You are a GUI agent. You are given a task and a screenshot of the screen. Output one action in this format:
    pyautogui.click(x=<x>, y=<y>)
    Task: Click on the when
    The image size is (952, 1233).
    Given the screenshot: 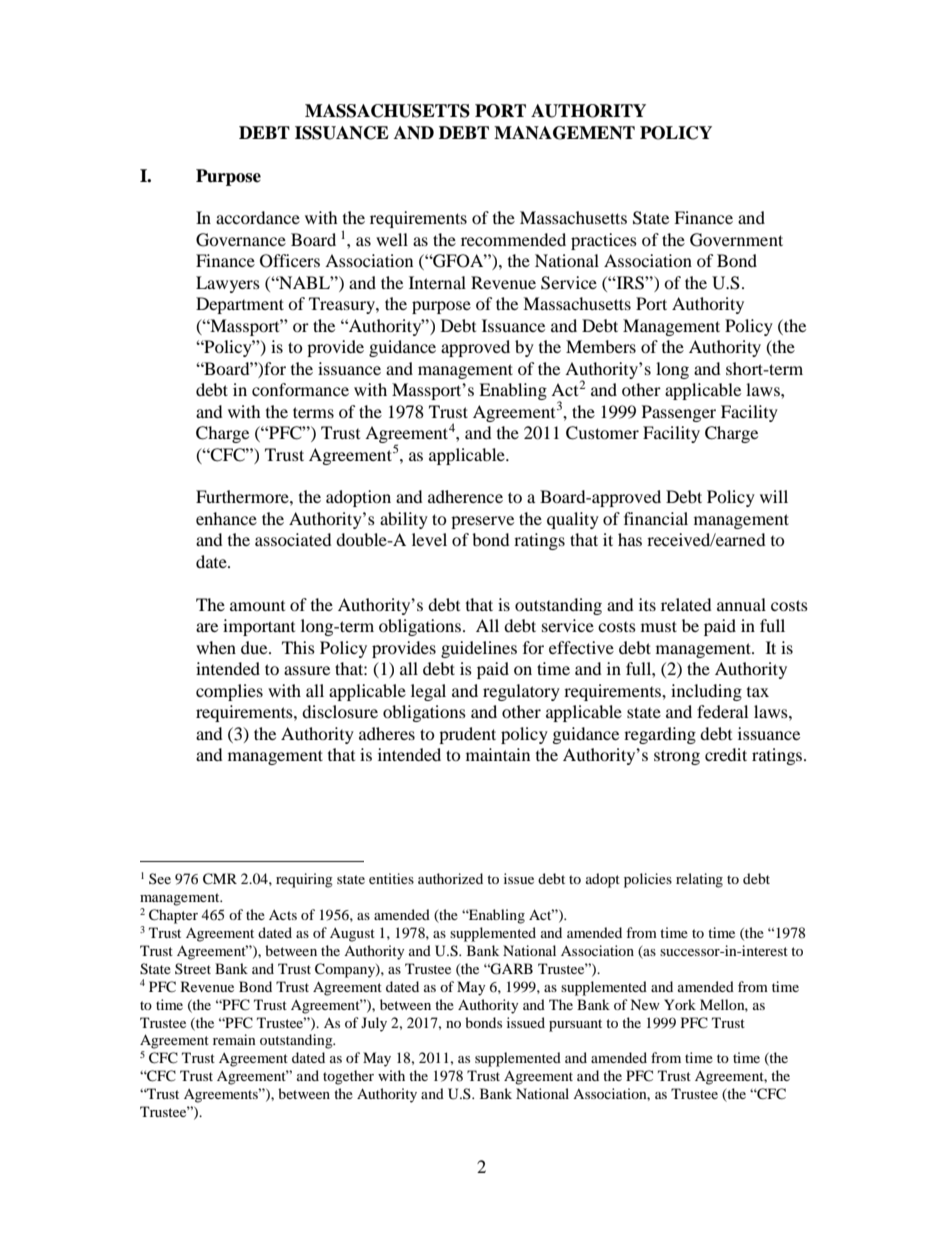 What is the action you would take?
    pyautogui.click(x=216, y=647)
